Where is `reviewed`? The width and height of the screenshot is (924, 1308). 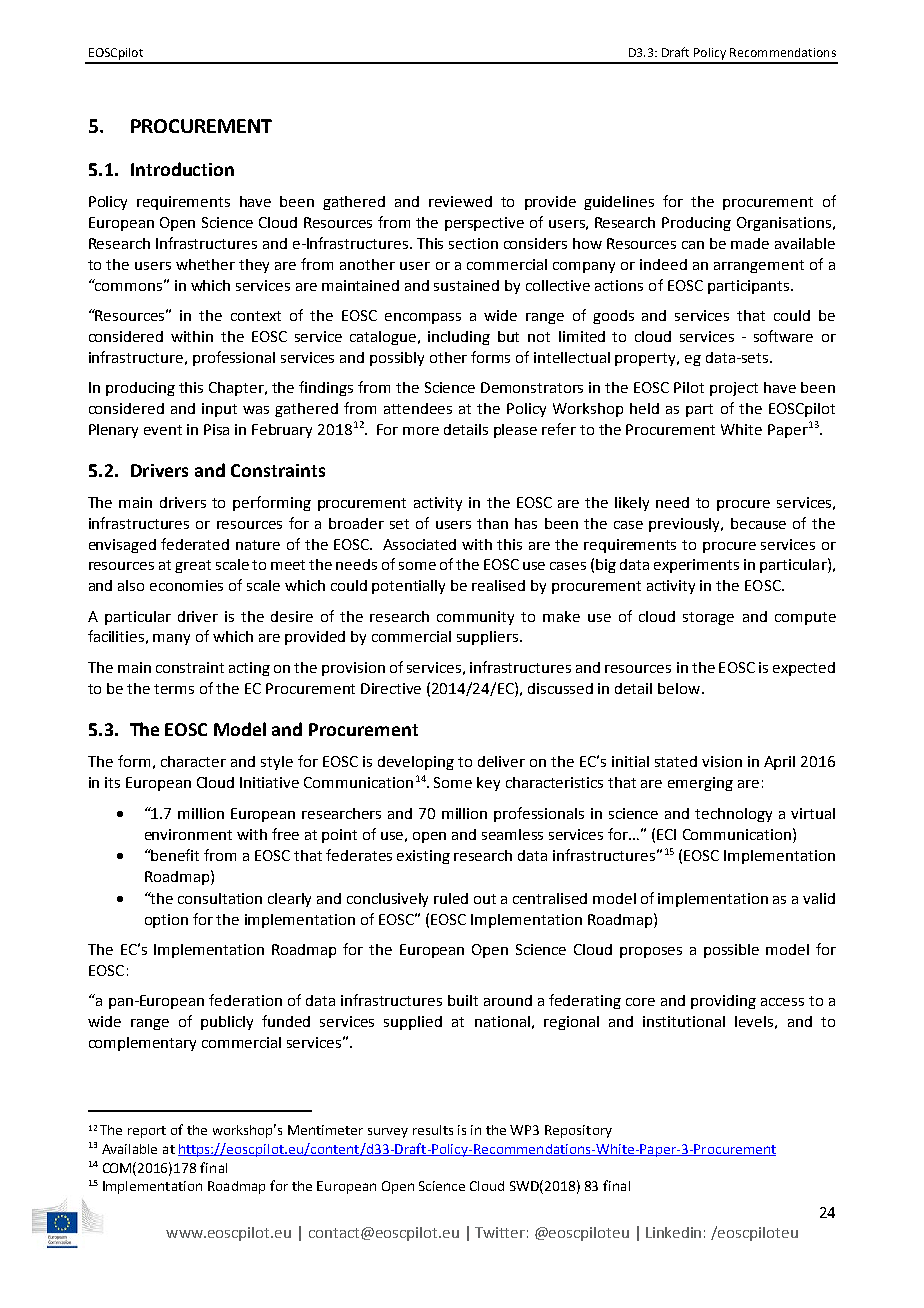 reviewed is located at coordinates (460, 201).
